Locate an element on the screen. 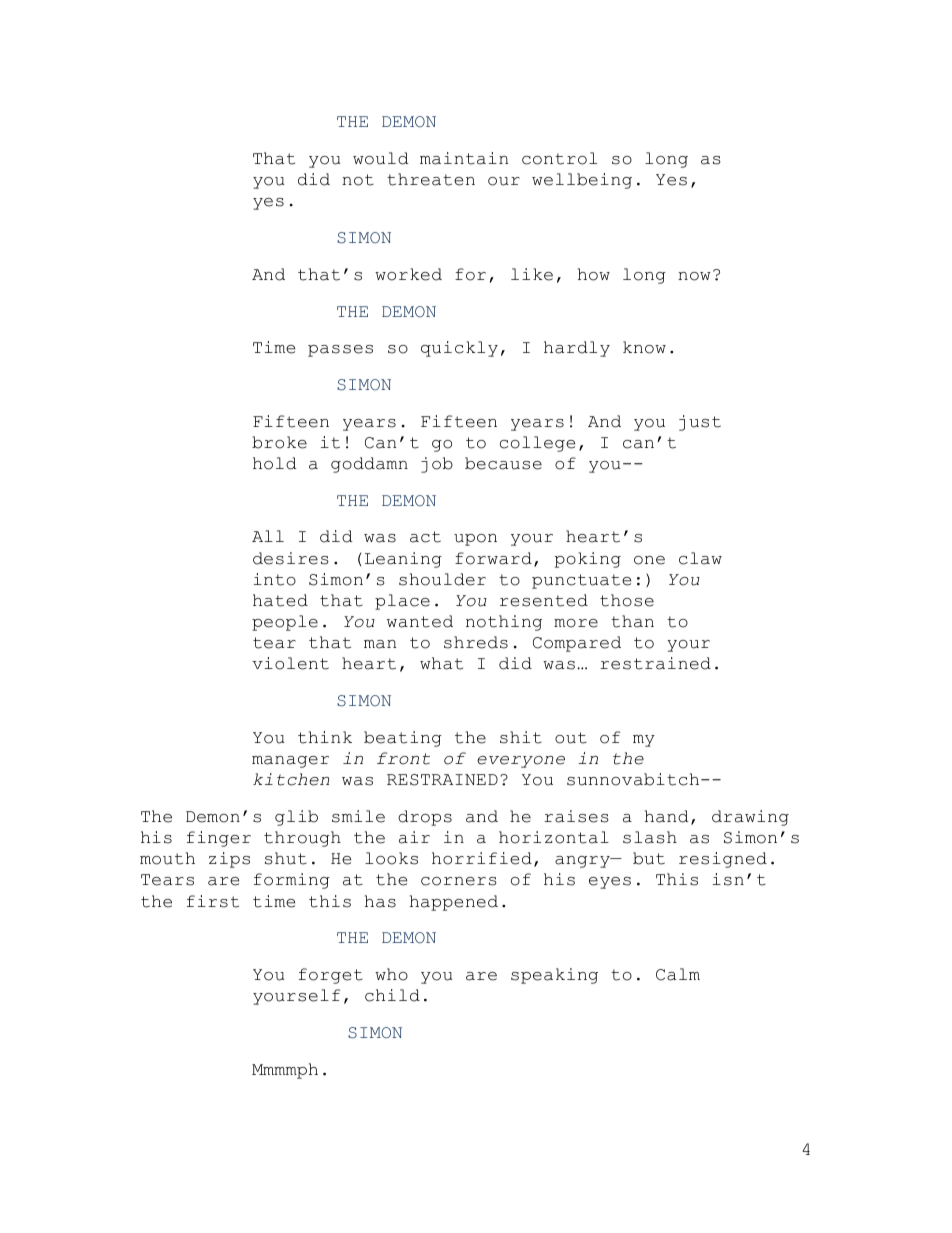 The image size is (952, 1233). front is located at coordinates (403, 758).
